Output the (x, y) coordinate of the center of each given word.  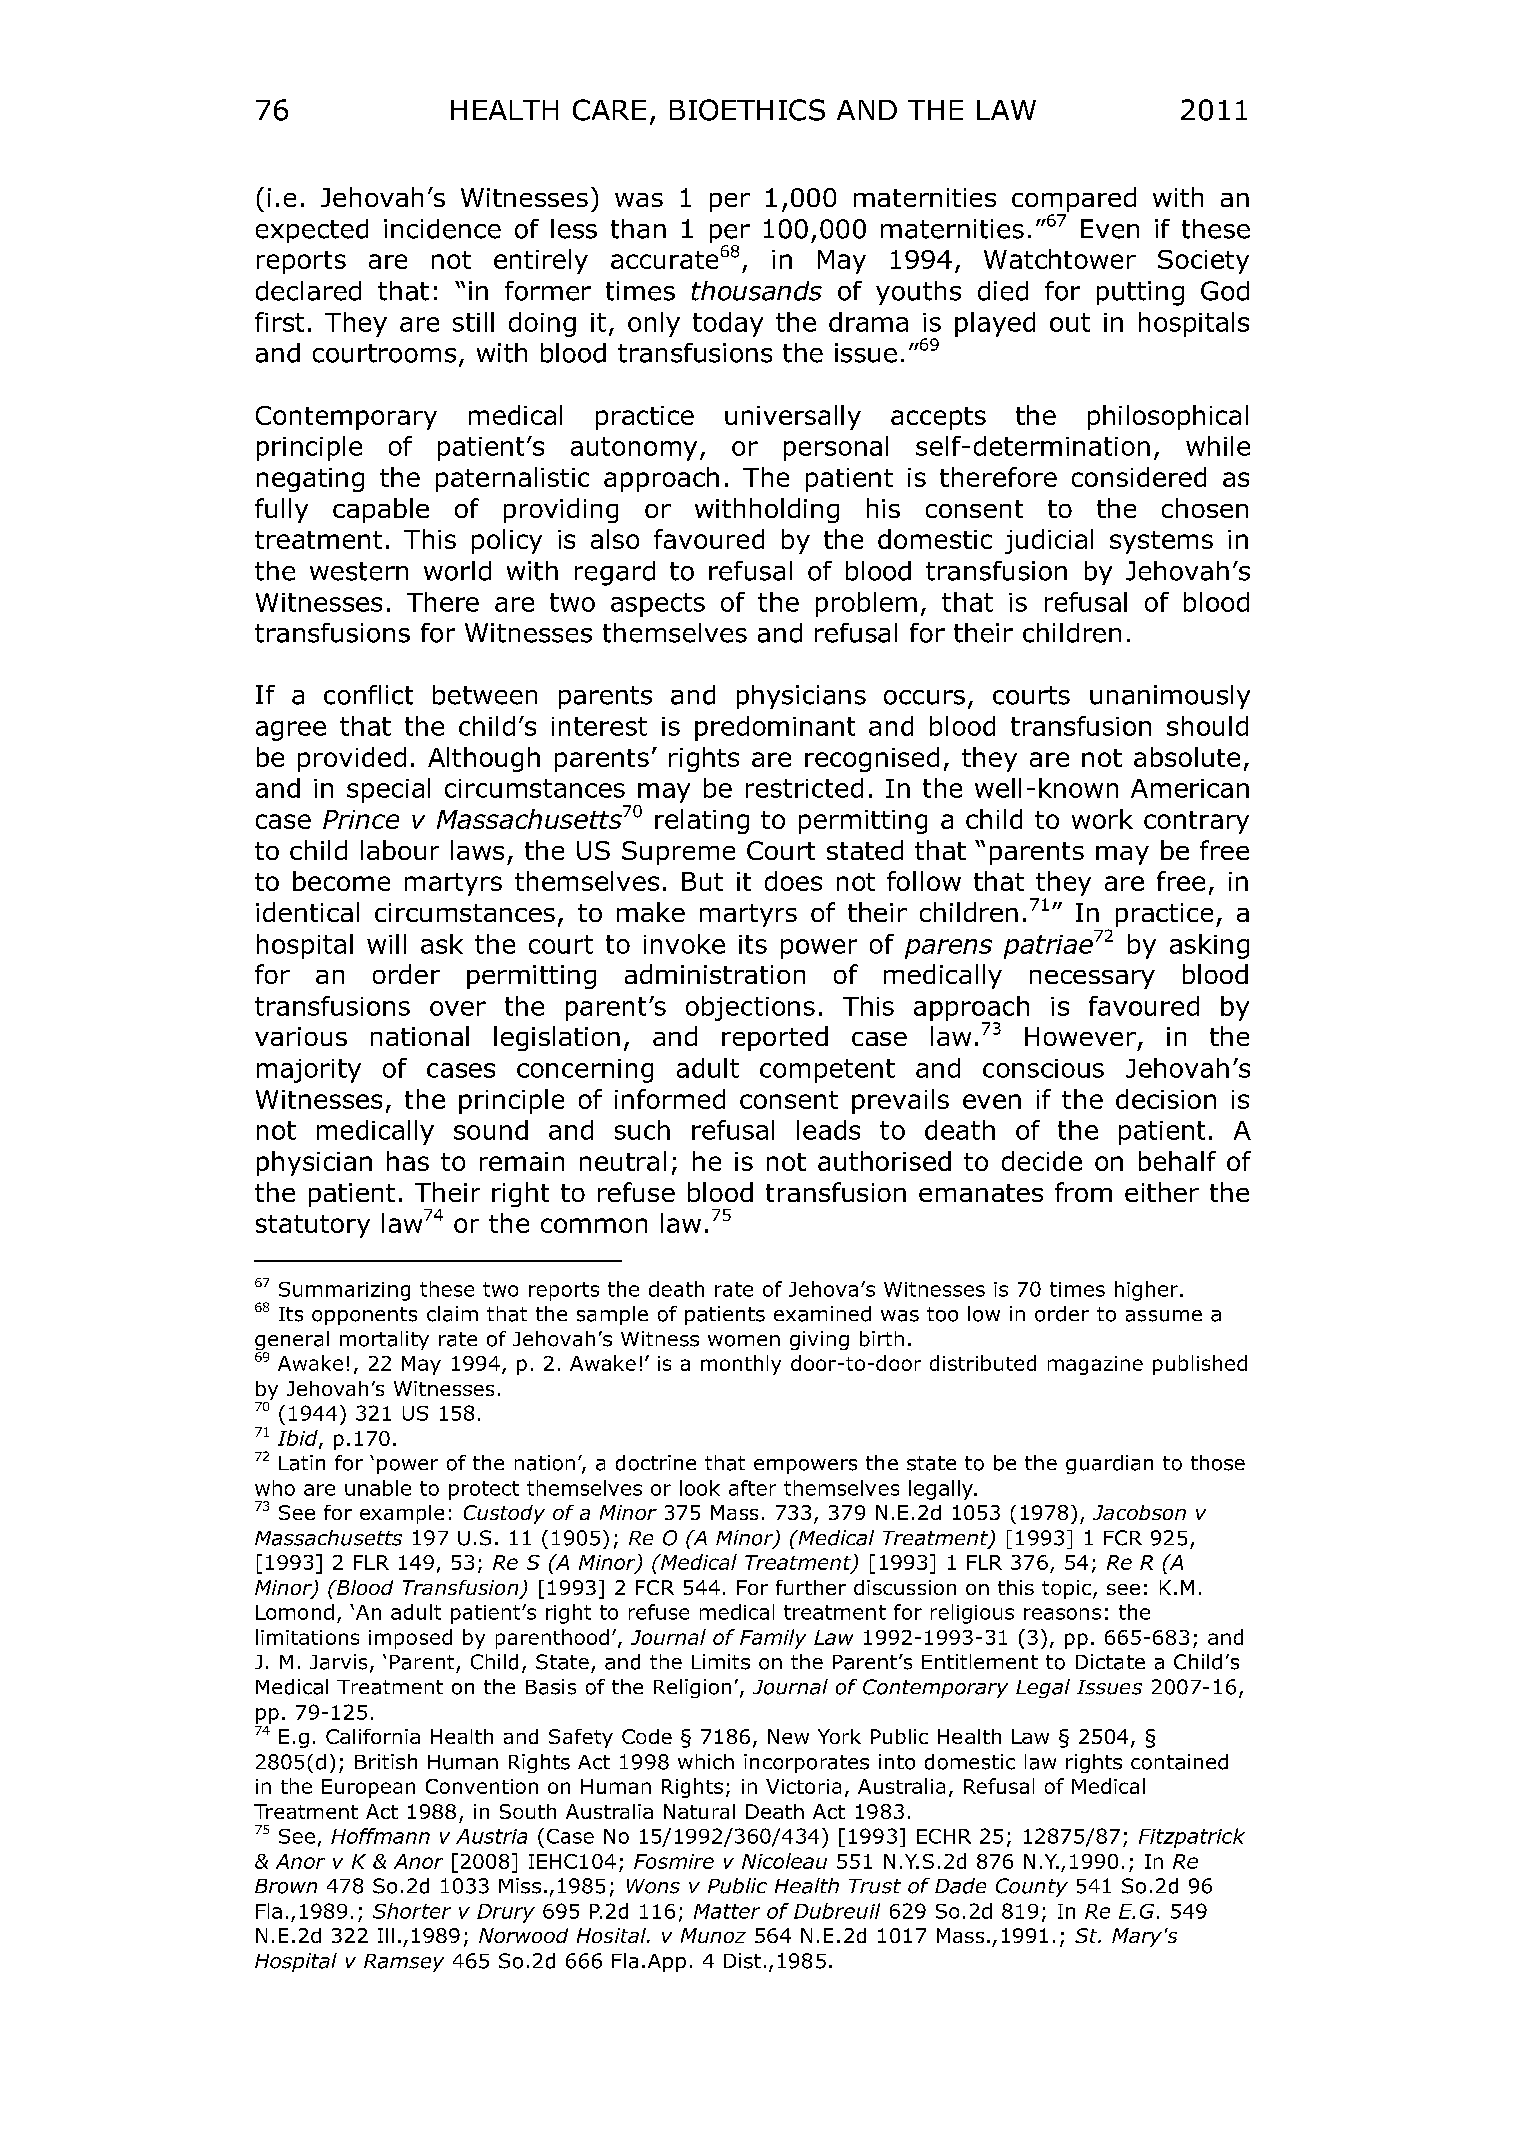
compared (1074, 201)
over (458, 1008)
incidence (442, 229)
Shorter (412, 1911)
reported (775, 1038)
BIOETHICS (747, 110)
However (1080, 1036)
